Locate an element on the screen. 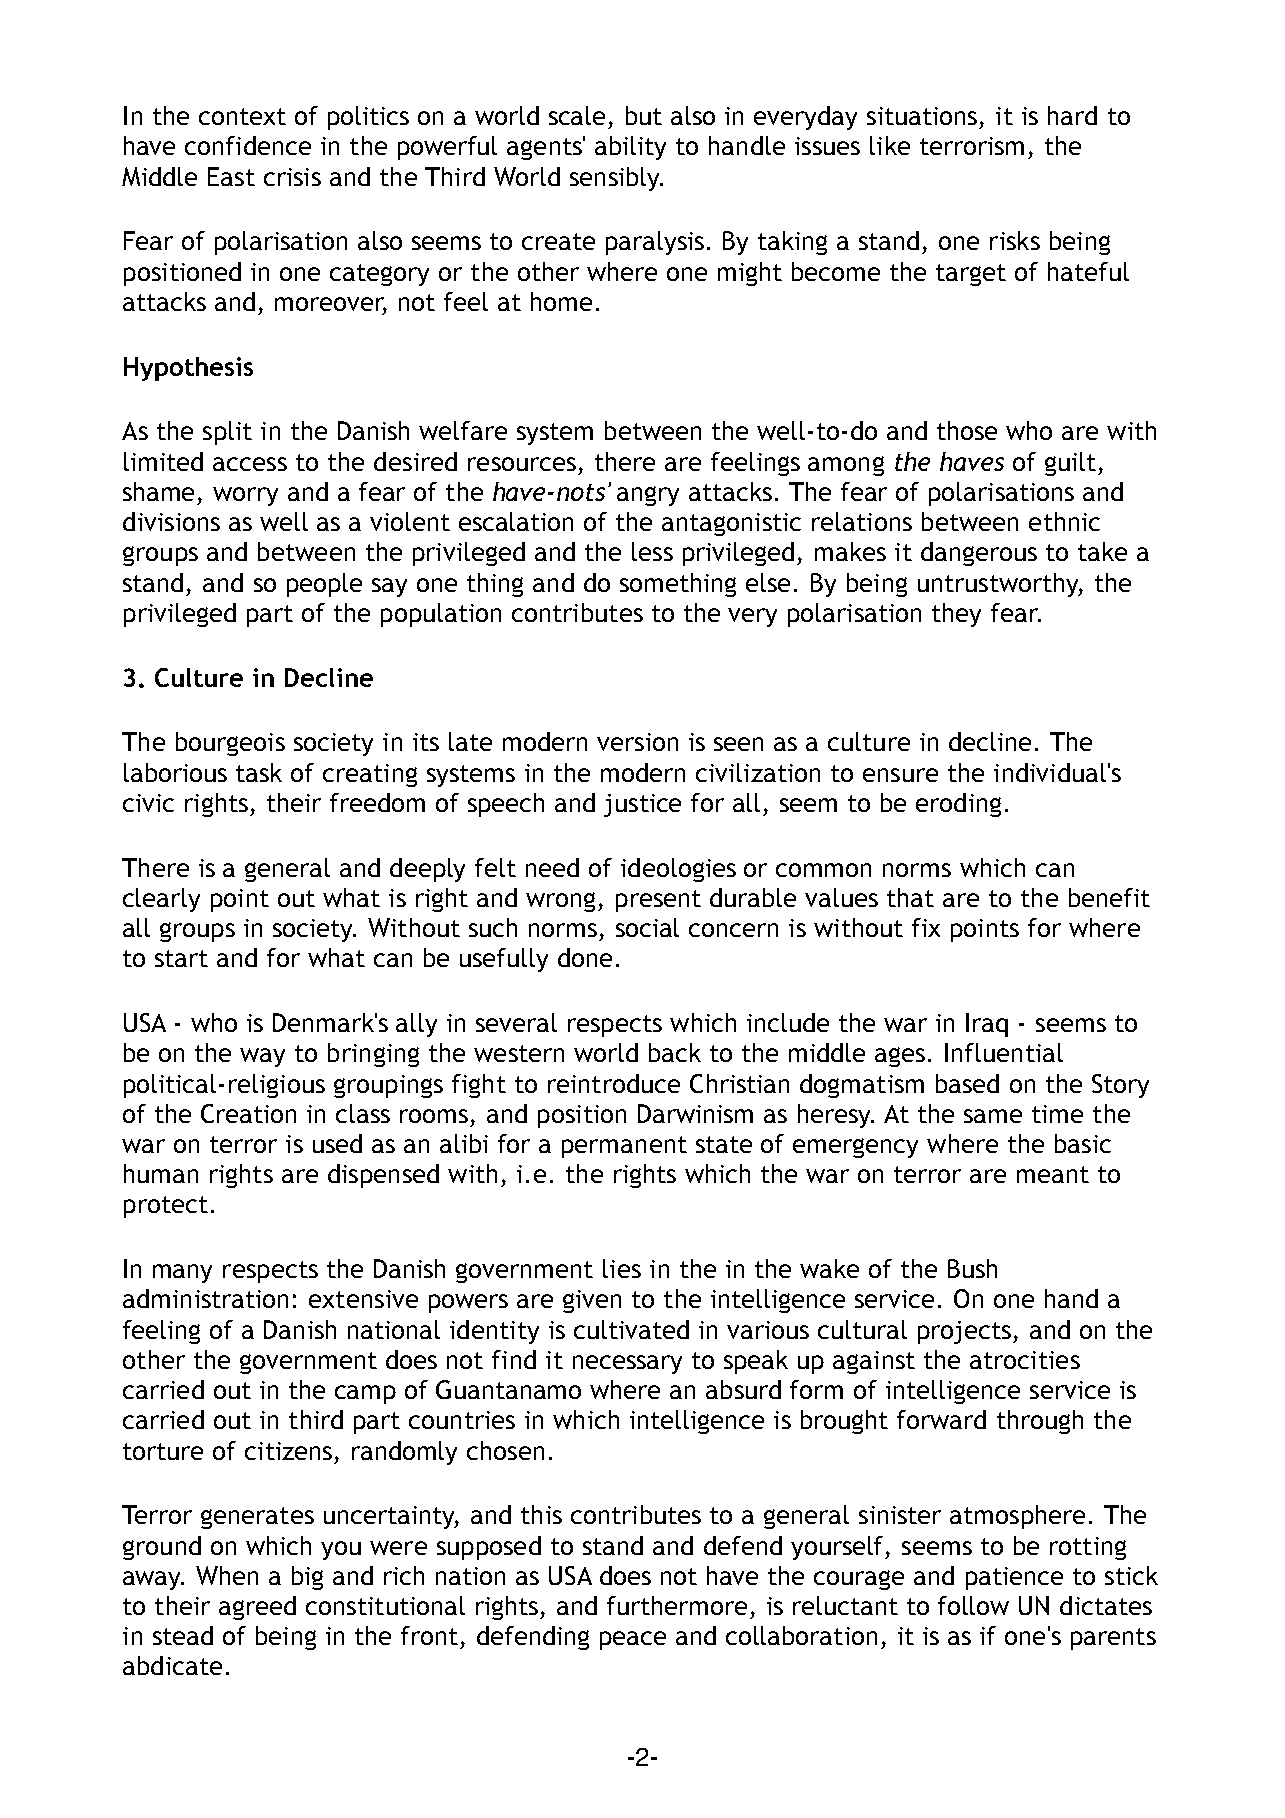 The width and height of the screenshot is (1285, 1818). hard is located at coordinates (1072, 115).
